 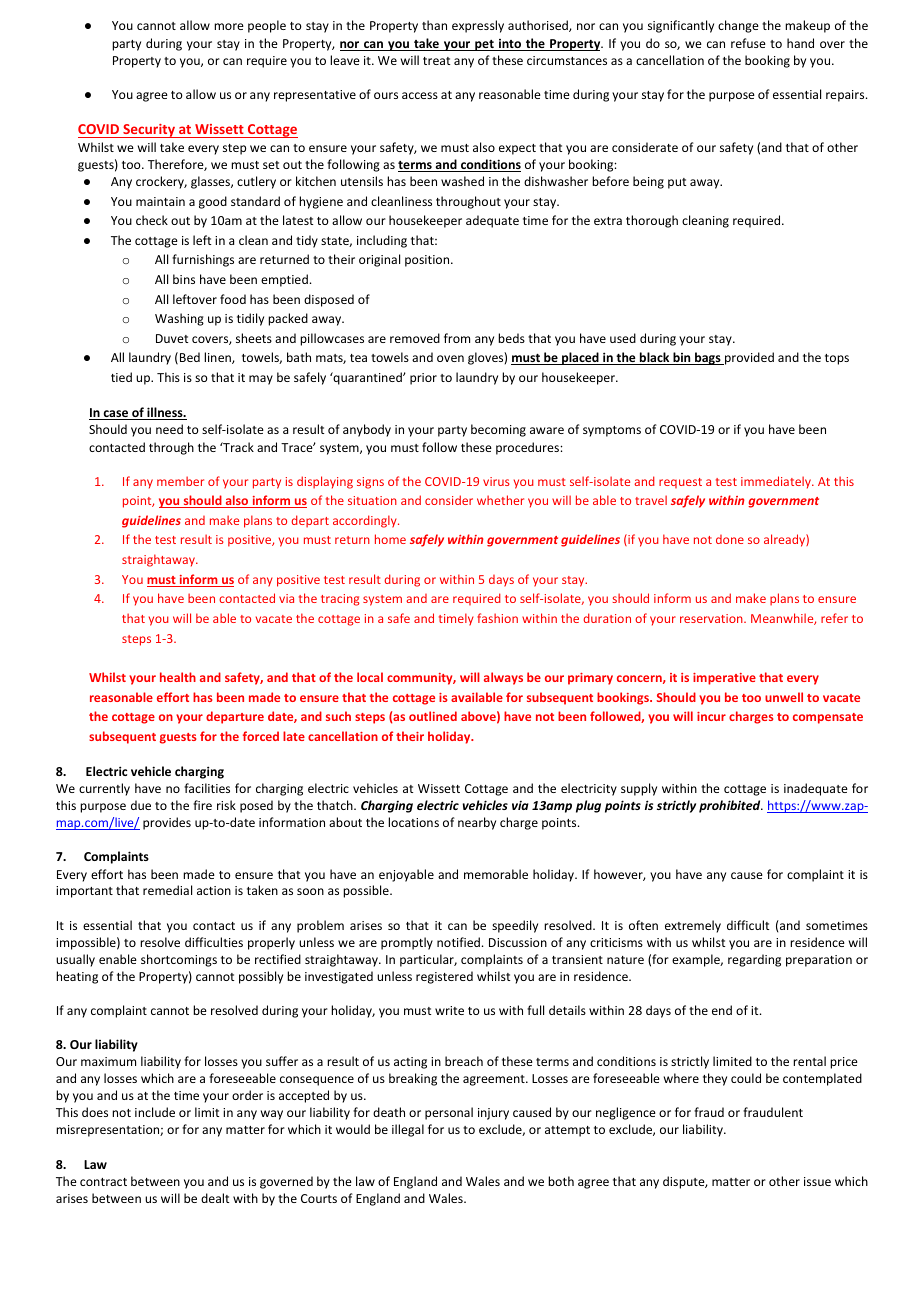 What do you see at coordinates (215, 1198) in the screenshot?
I see `dealt` at bounding box center [215, 1198].
